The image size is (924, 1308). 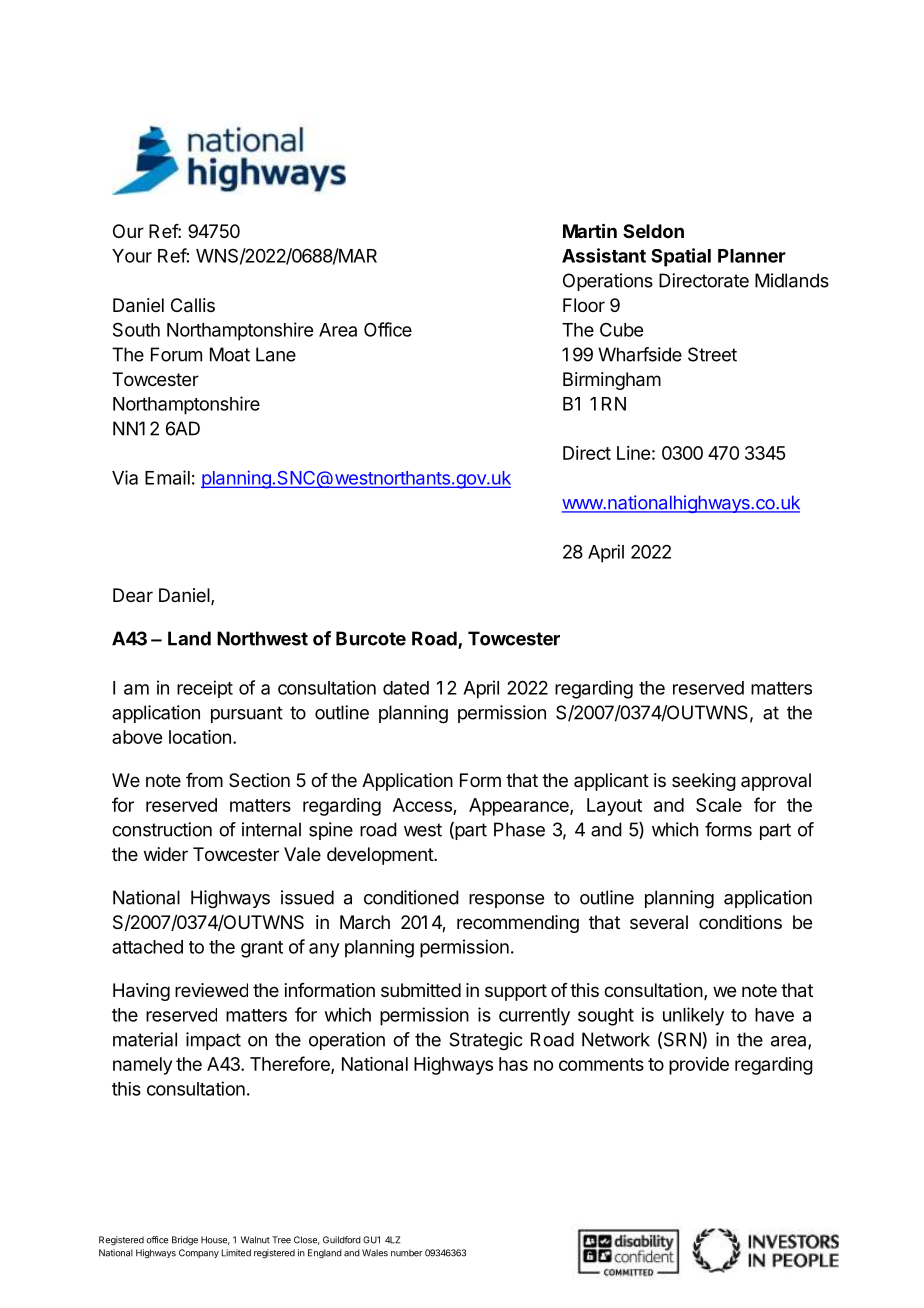 What do you see at coordinates (584, 305) in the screenshot?
I see `Floor` at bounding box center [584, 305].
